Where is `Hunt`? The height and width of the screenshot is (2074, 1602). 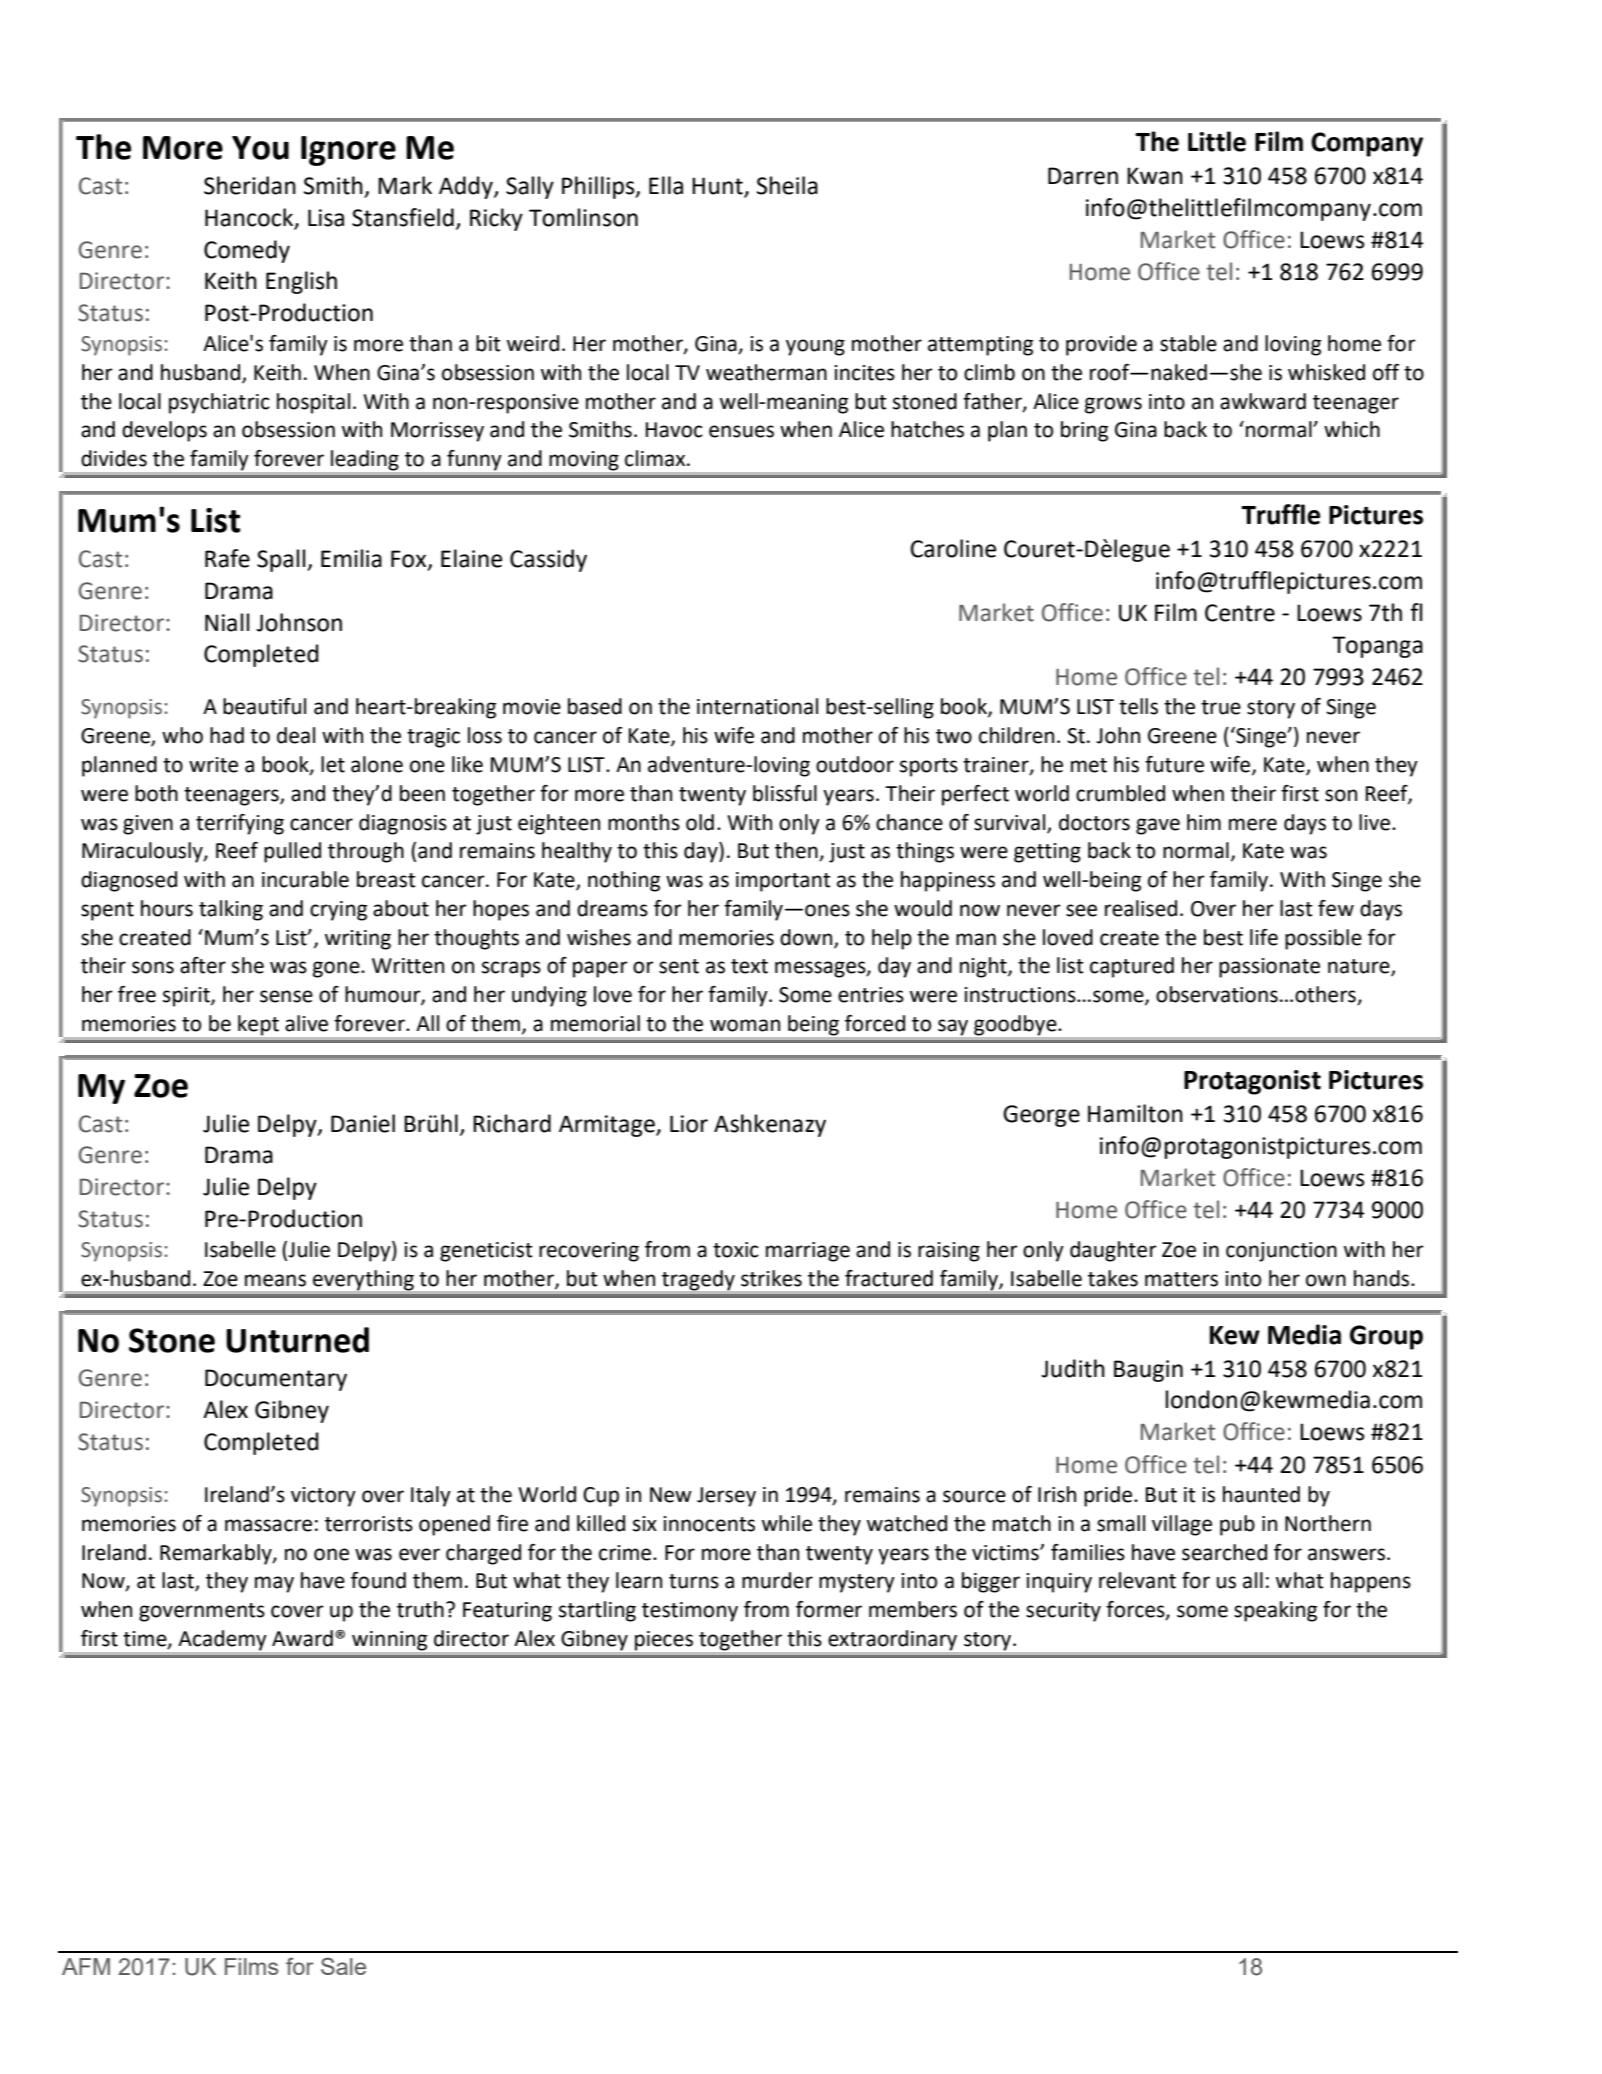
Hunt is located at coordinates (717, 186).
